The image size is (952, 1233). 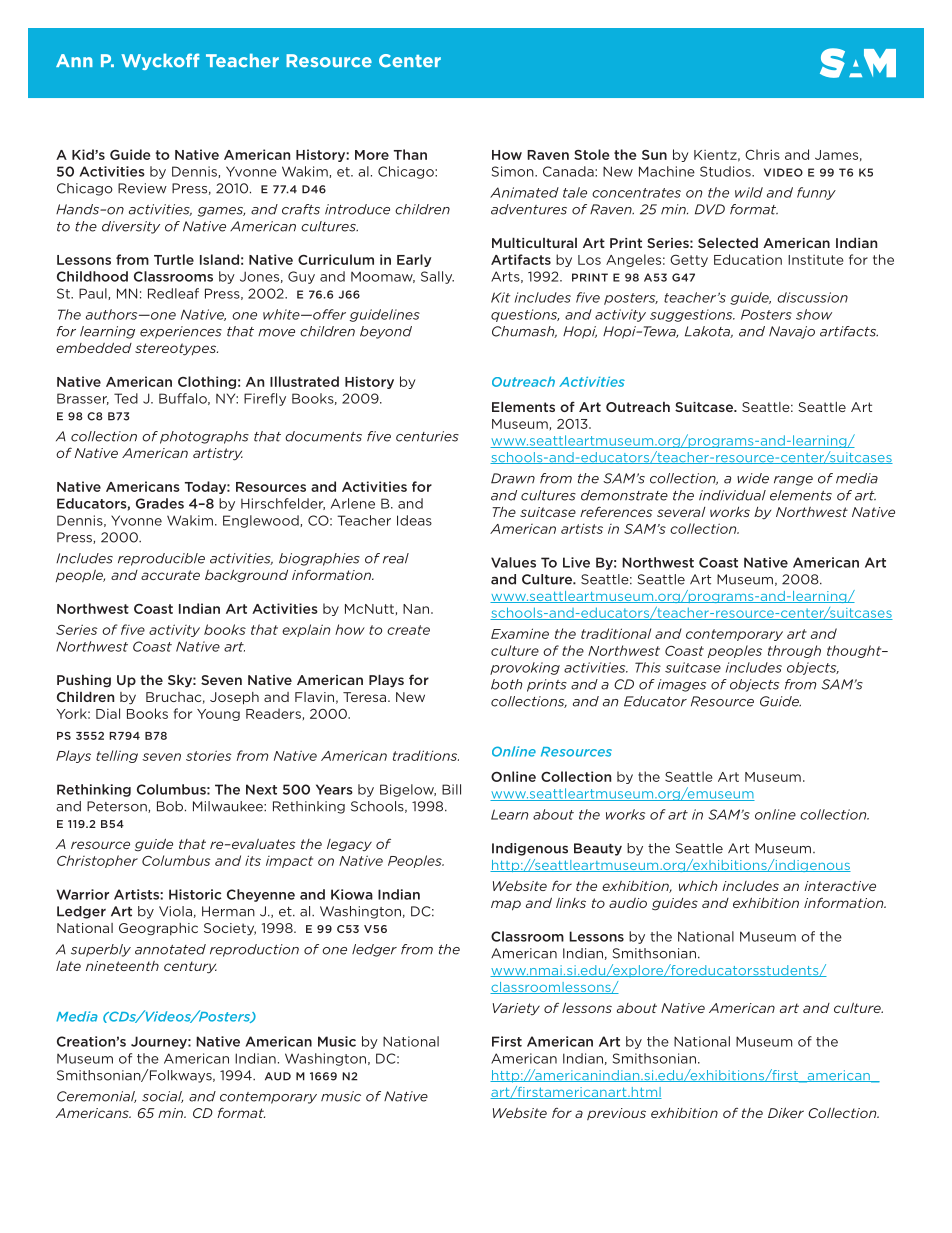 What do you see at coordinates (162, 1097) in the screenshot?
I see `social` at bounding box center [162, 1097].
